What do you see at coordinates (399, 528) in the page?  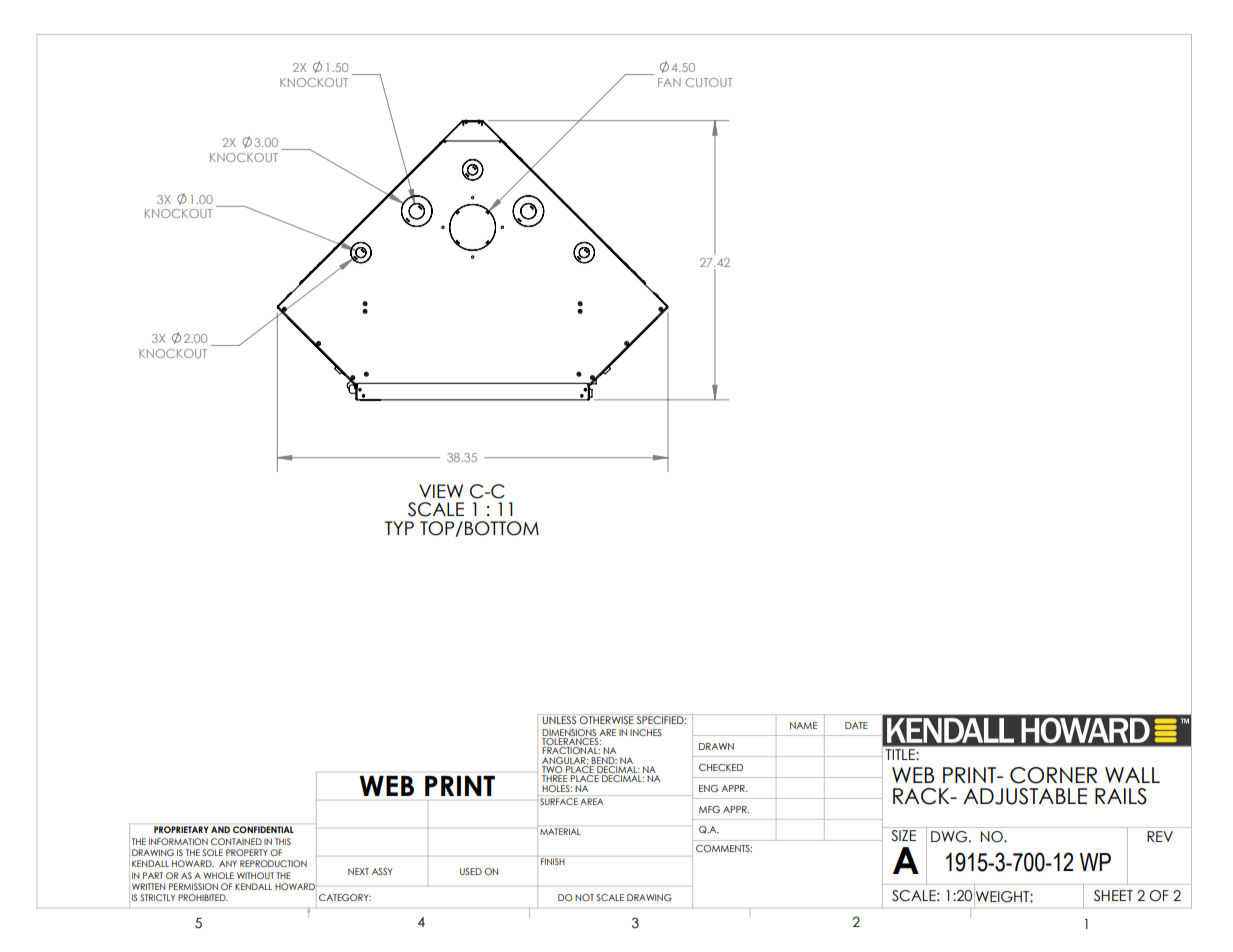 I see `TYP` at bounding box center [399, 528].
